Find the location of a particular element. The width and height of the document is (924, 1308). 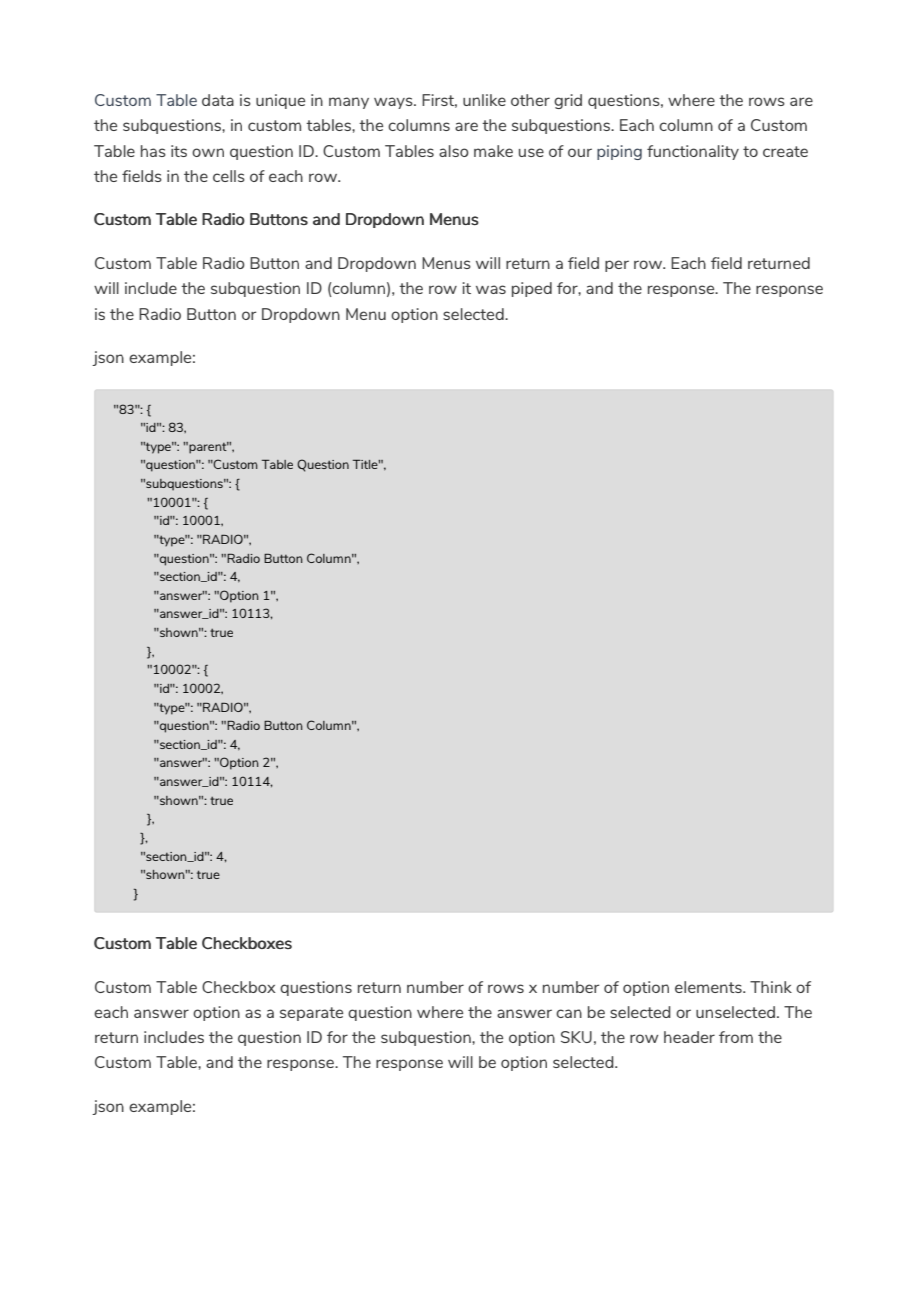

data is located at coordinates (218, 100).
